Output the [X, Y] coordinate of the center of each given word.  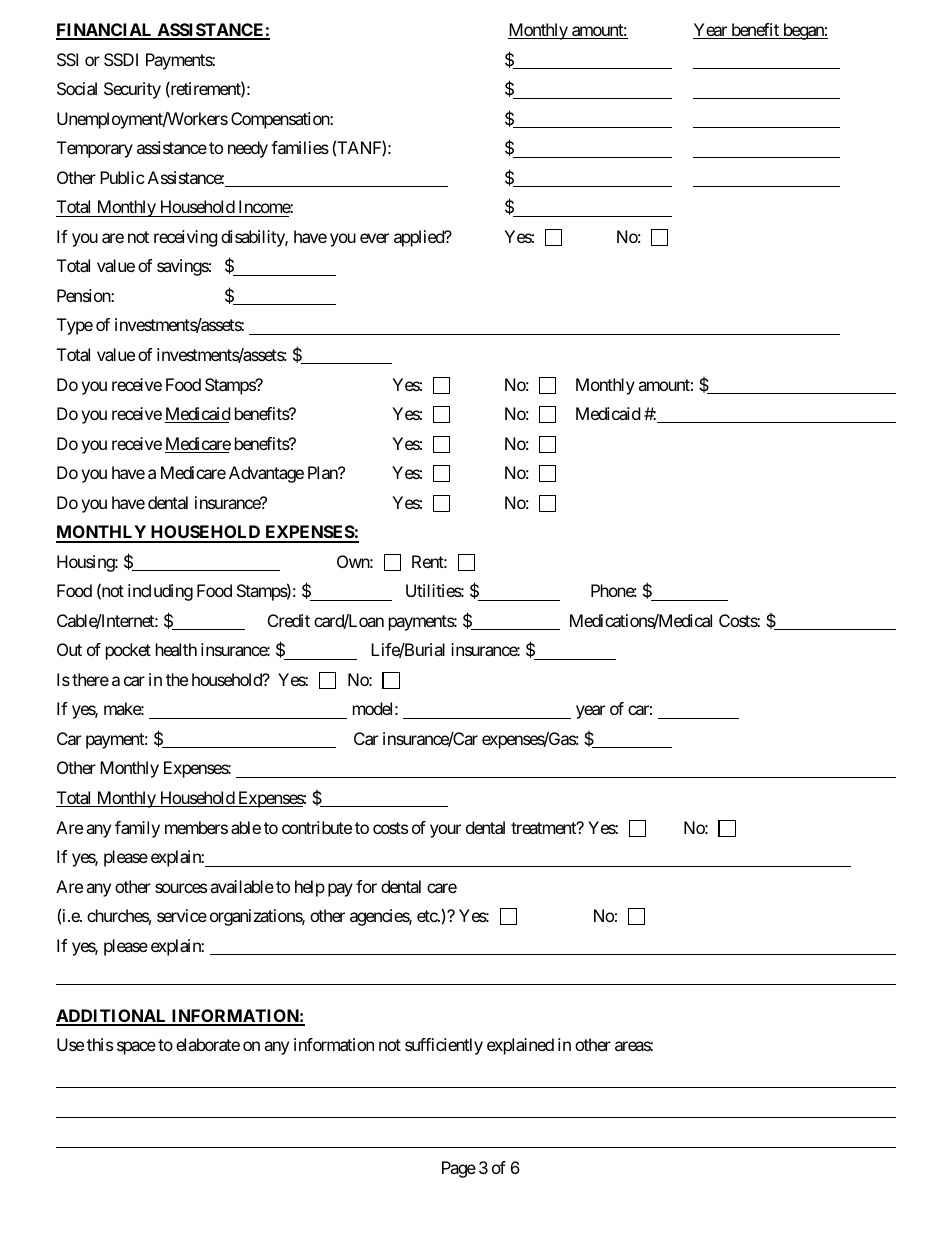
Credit [289, 620]
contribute [317, 827]
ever [374, 238]
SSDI [121, 59]
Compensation [281, 120]
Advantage [266, 474]
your [445, 831]
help [310, 888]
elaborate [208, 1044]
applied [420, 238]
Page [459, 1169]
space [136, 1048]
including [160, 592]
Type [75, 326]
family [137, 829]
